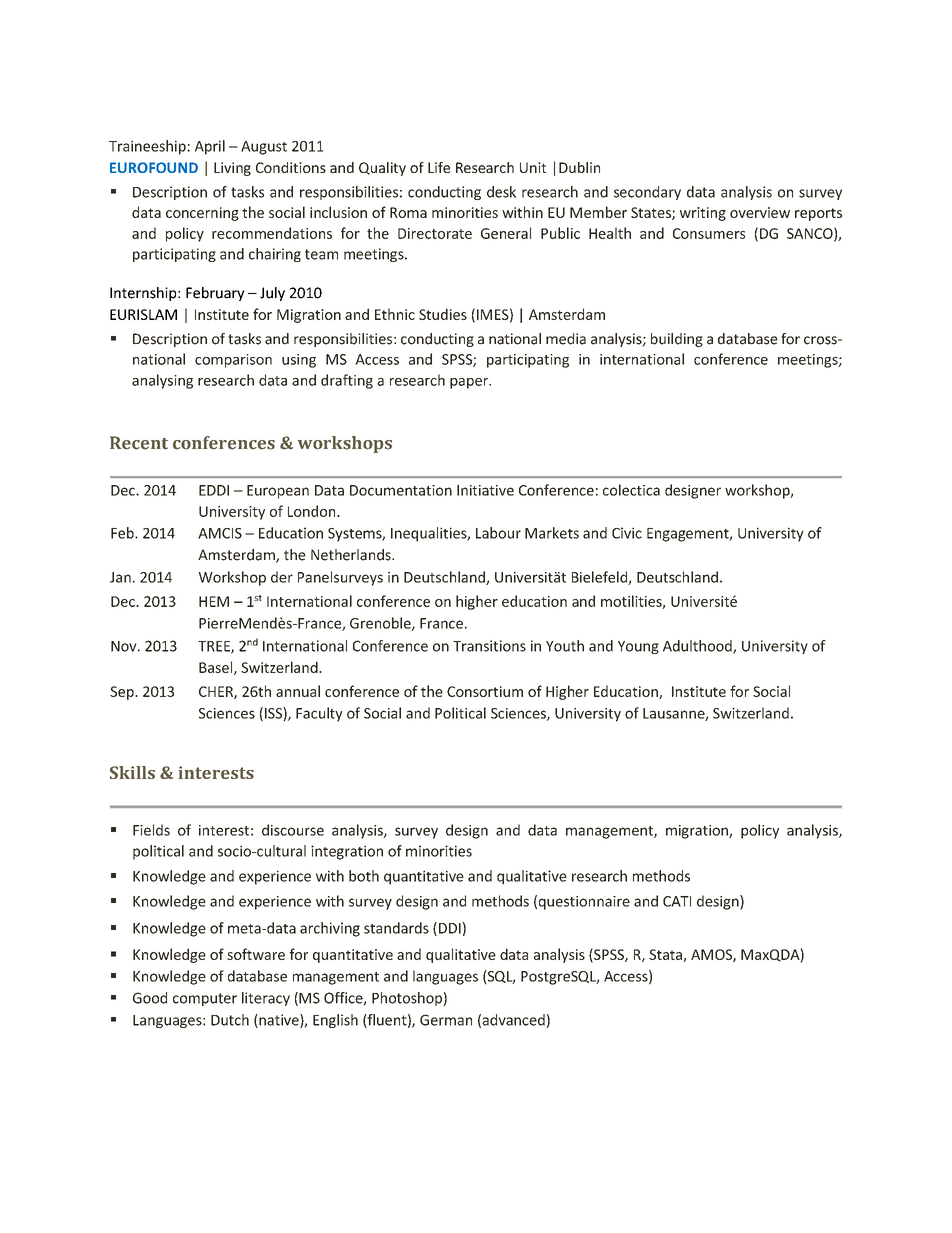  I want to click on Living, so click(232, 169).
